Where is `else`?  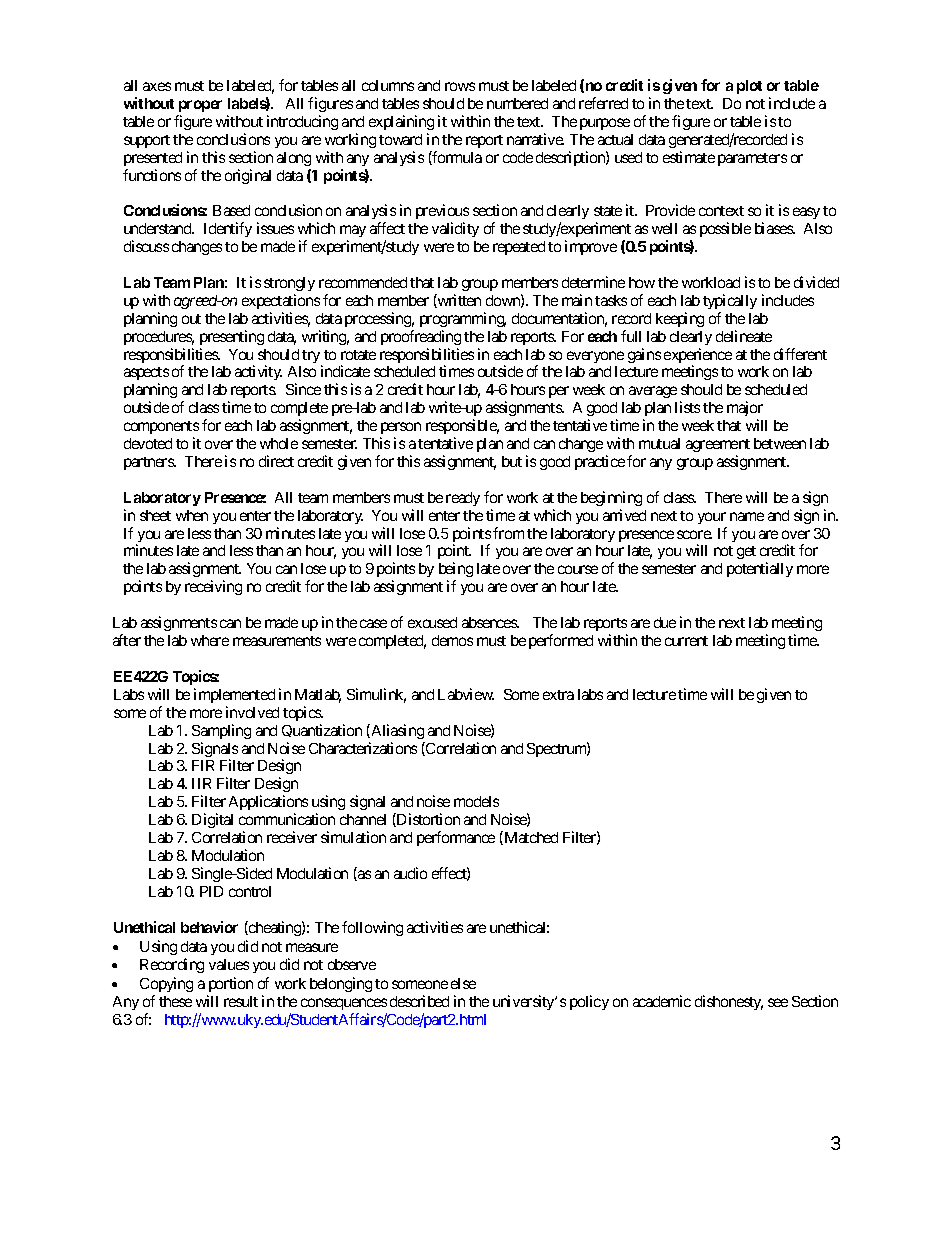
else is located at coordinates (463, 983).
